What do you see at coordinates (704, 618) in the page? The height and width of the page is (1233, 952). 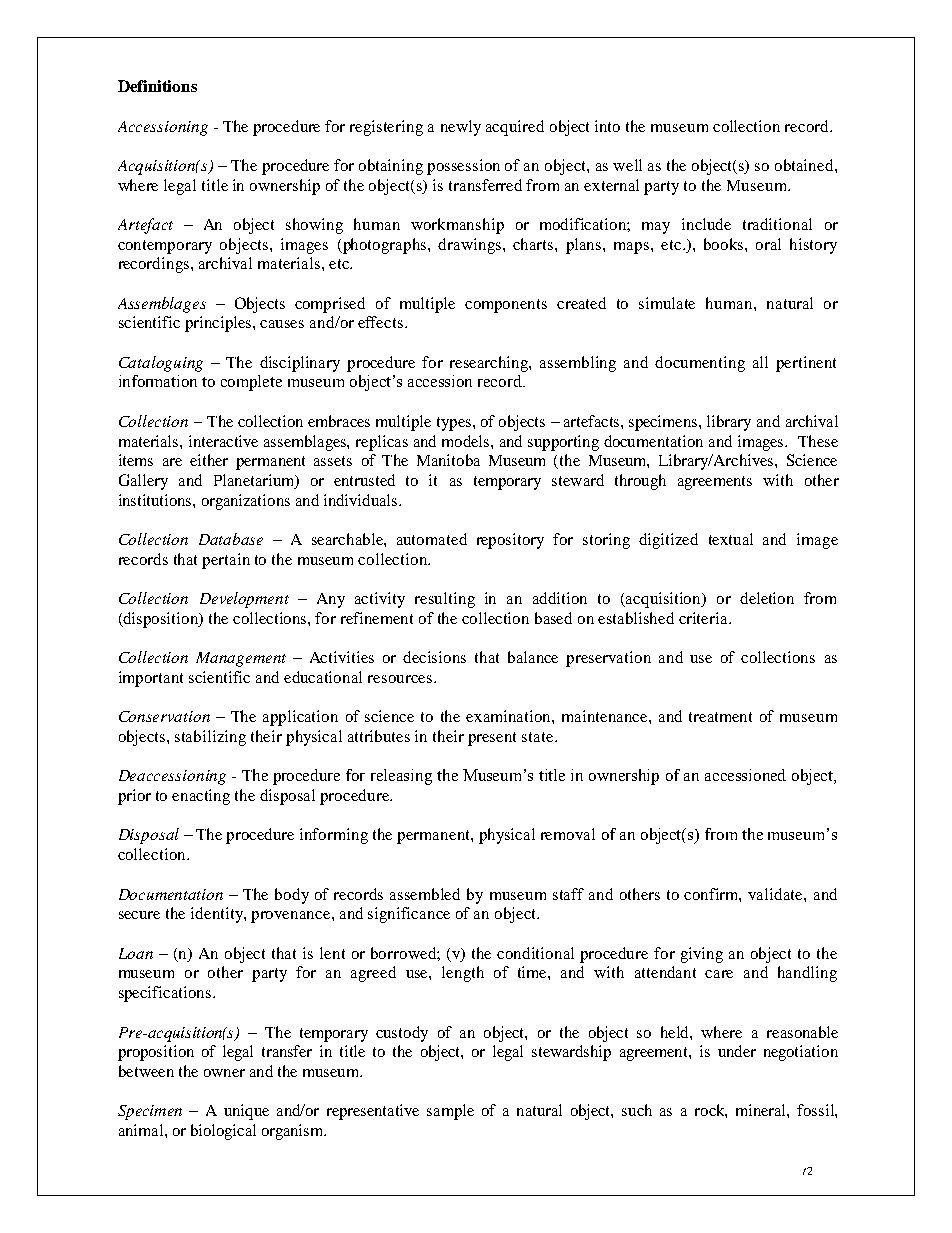 I see `criteria` at bounding box center [704, 618].
